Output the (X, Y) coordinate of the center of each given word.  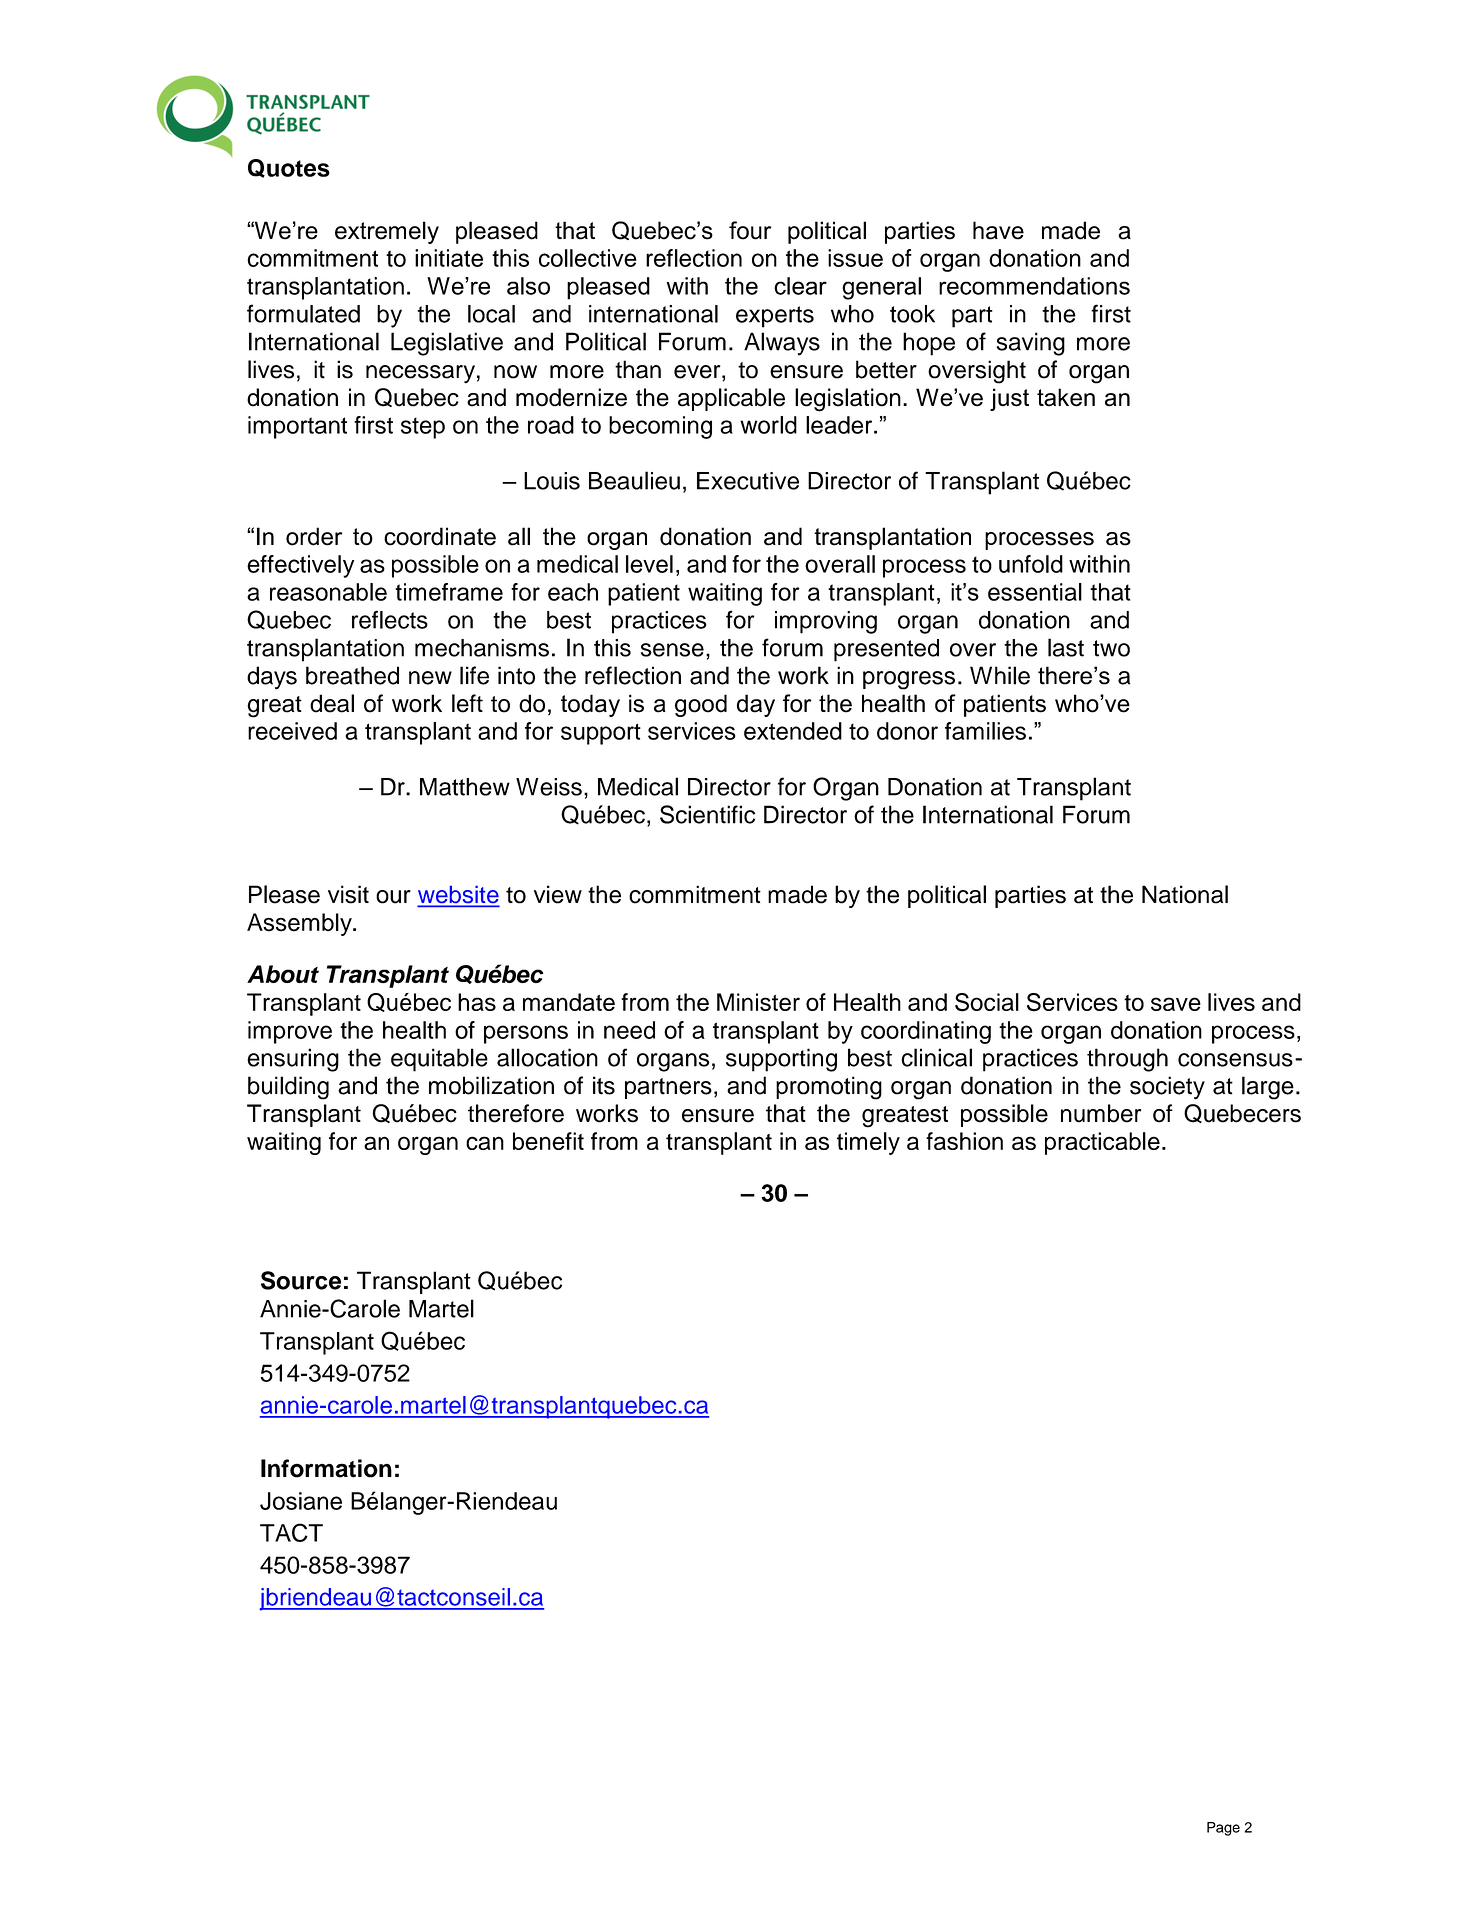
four (750, 230)
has (477, 1002)
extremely (387, 232)
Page (1223, 1829)
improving (826, 622)
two (1111, 648)
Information (326, 1468)
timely (868, 1143)
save (1176, 1004)
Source (301, 1280)
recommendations (1034, 286)
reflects (390, 619)
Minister (758, 1002)
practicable (1102, 1143)
